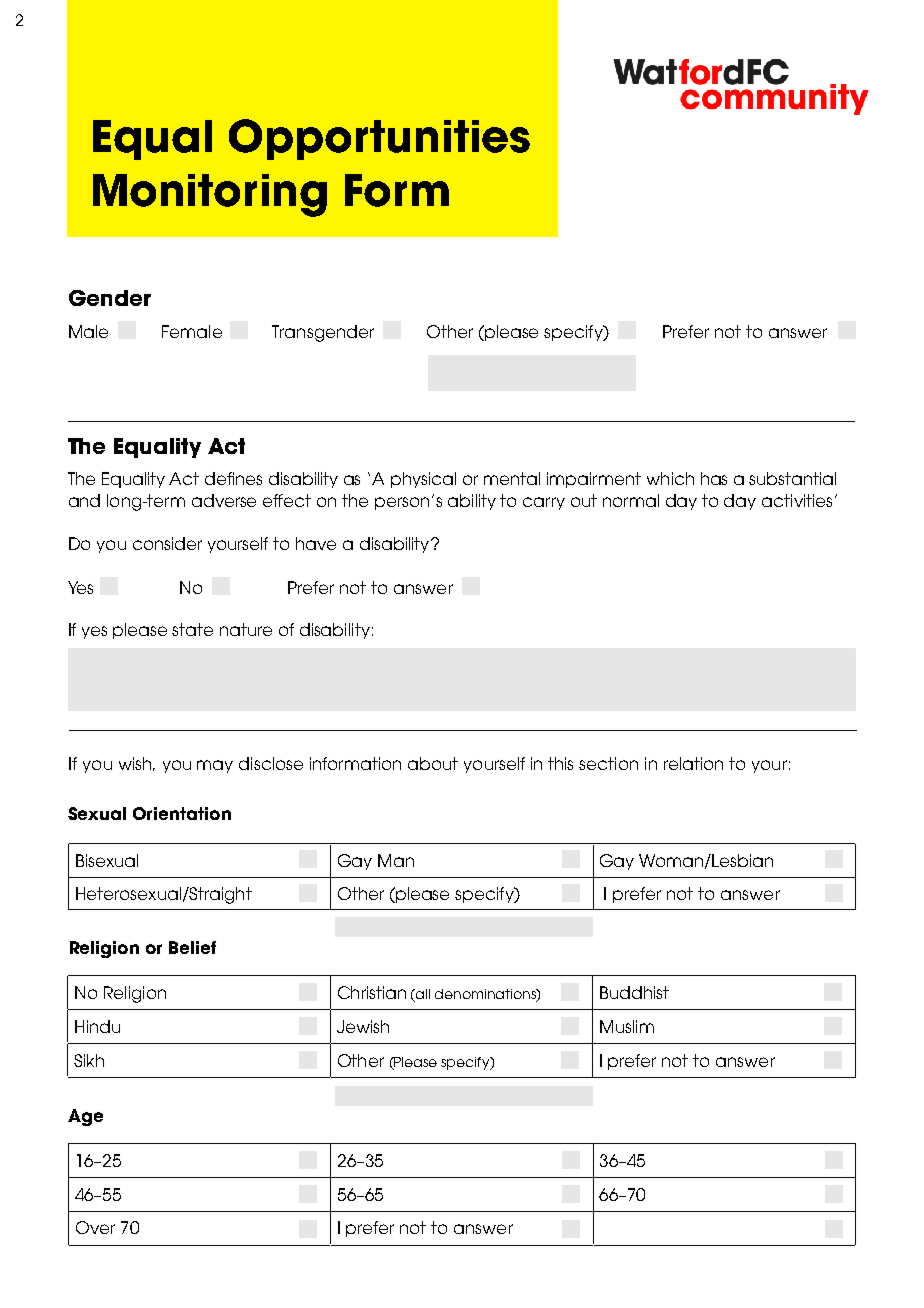 The height and width of the screenshot is (1308, 924). What do you see at coordinates (210, 195) in the screenshot?
I see `Monitoring` at bounding box center [210, 195].
